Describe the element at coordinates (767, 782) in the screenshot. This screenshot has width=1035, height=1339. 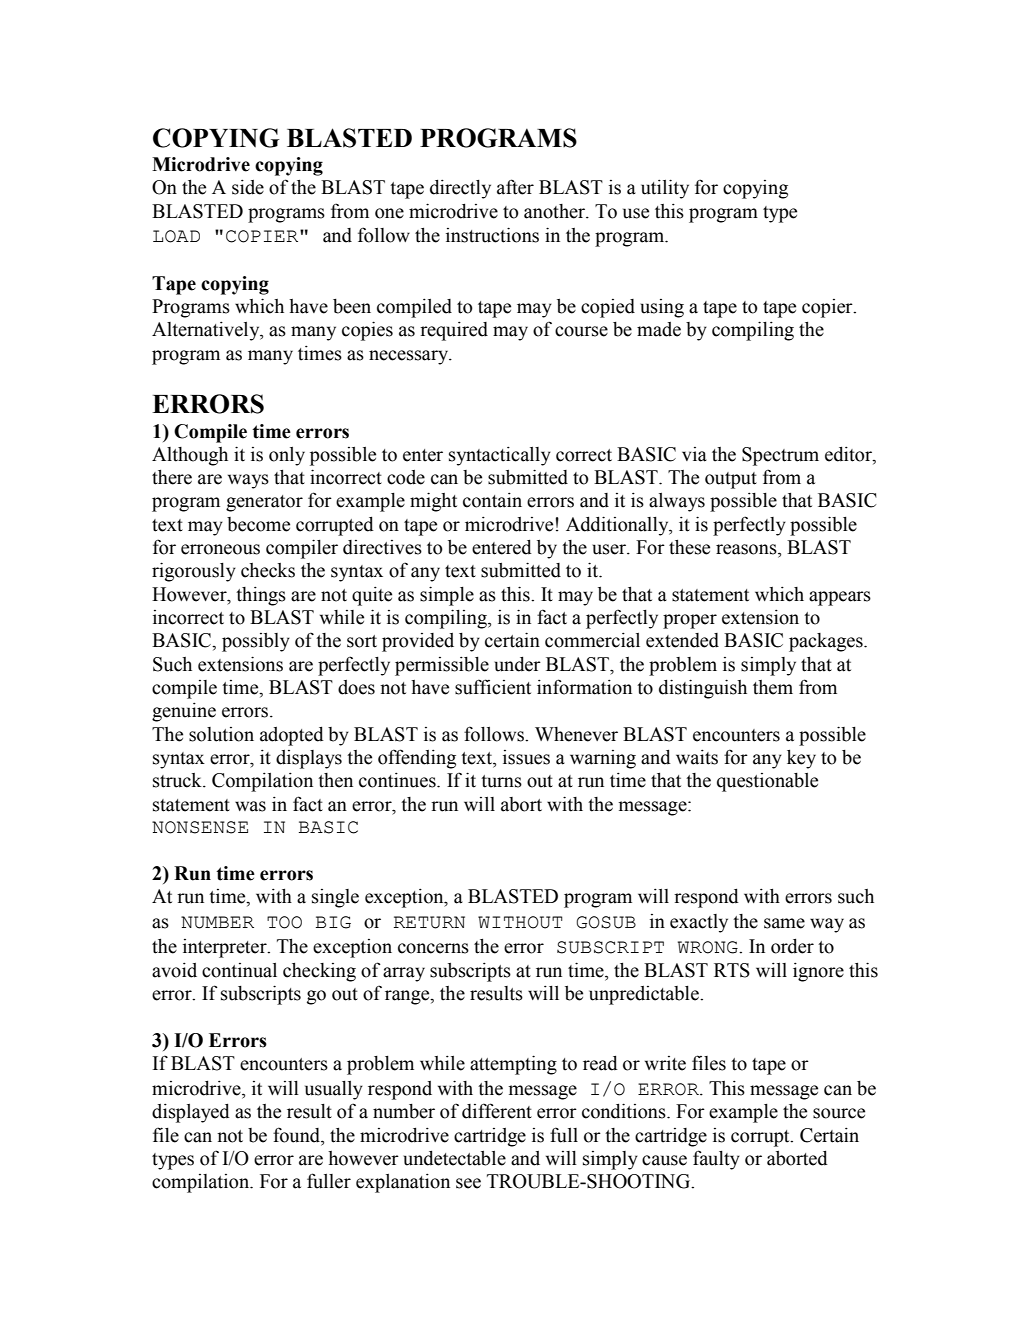
I see `questionable` at that location.
